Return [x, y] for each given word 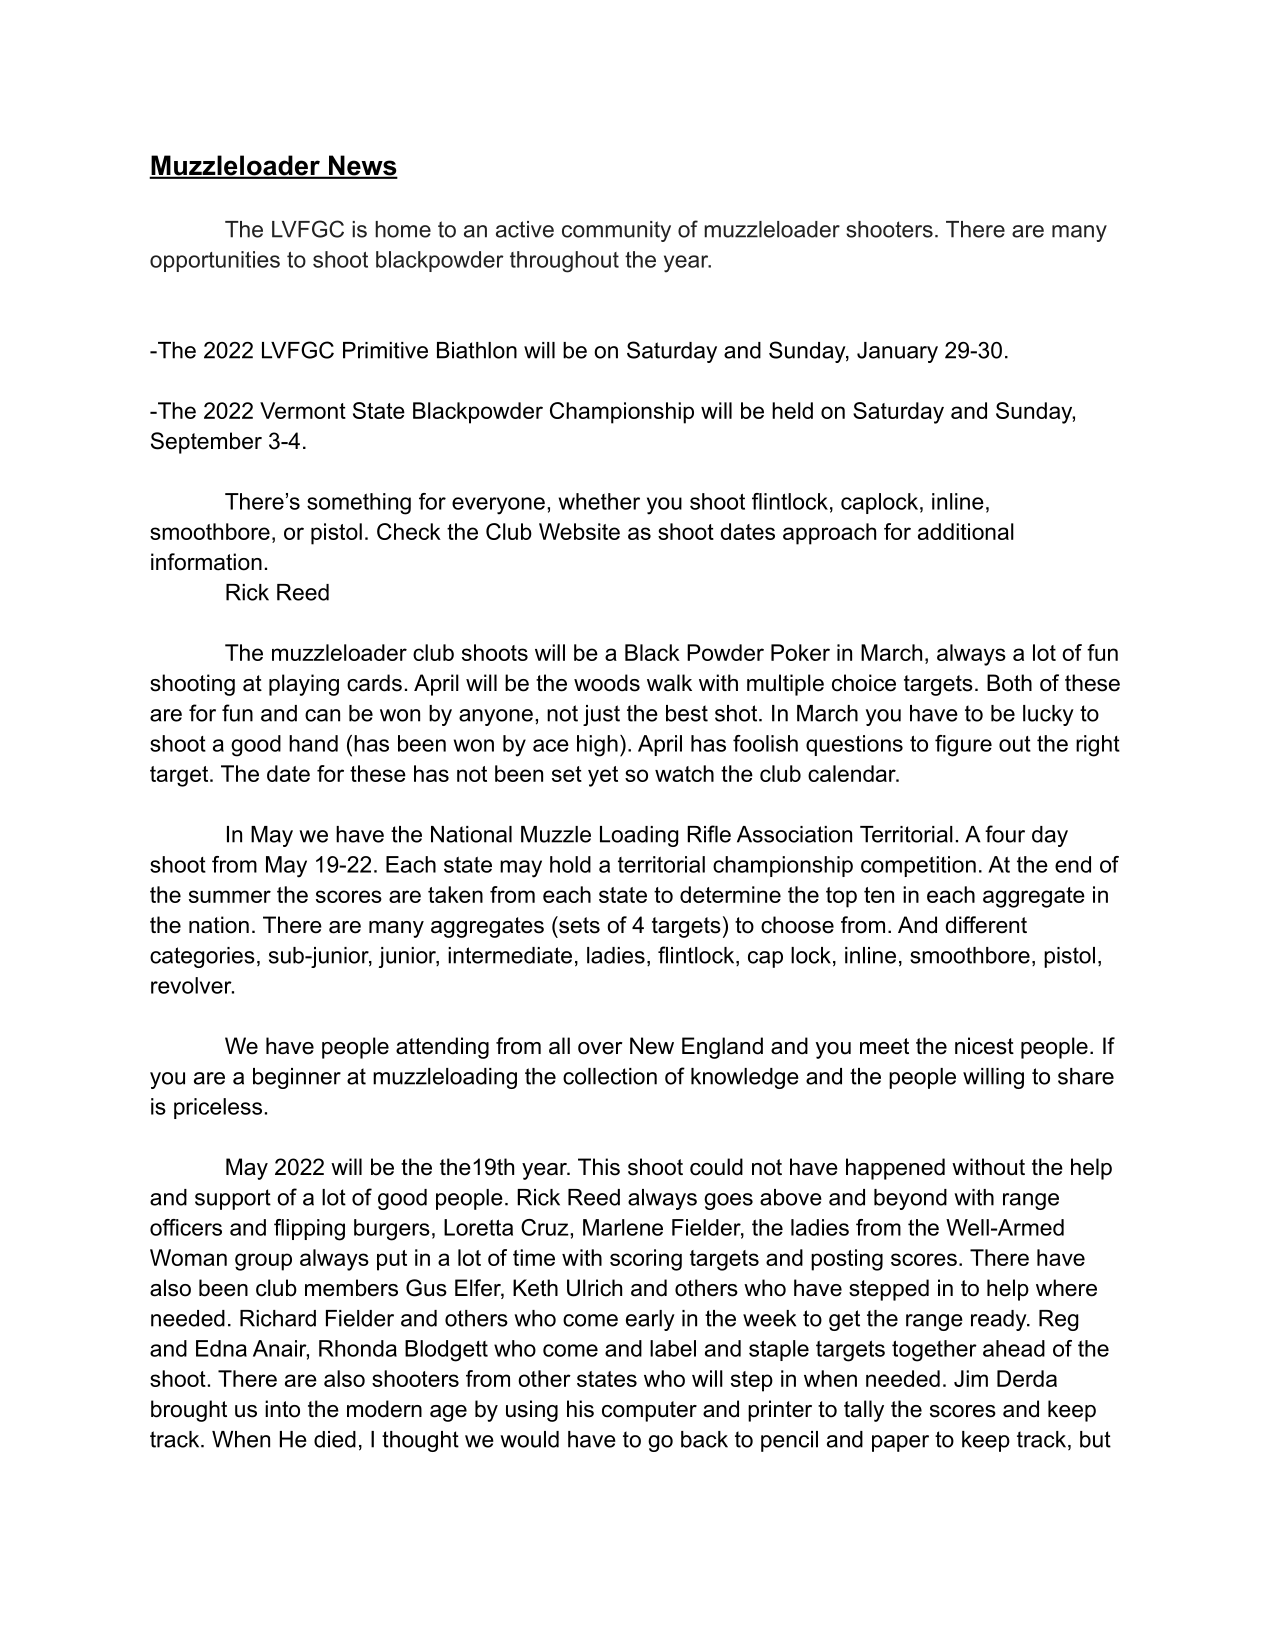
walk [669, 683]
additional [966, 531]
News [362, 166]
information [206, 562]
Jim [971, 1378]
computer [649, 1411]
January [897, 352]
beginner [297, 1078]
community [616, 231]
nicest [984, 1046]
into [282, 1409]
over [600, 1048]
